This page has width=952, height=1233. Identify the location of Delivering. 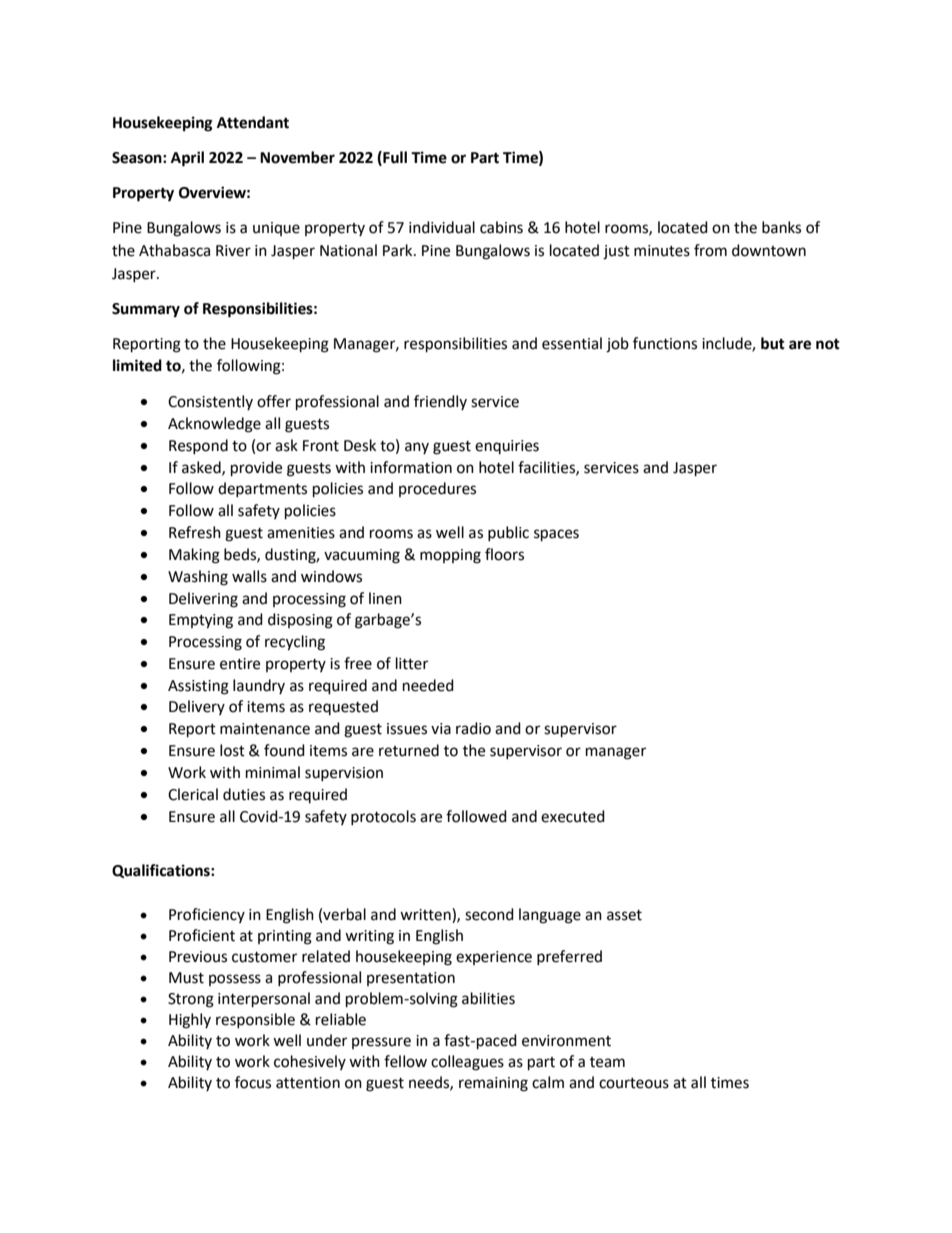
(203, 600).
